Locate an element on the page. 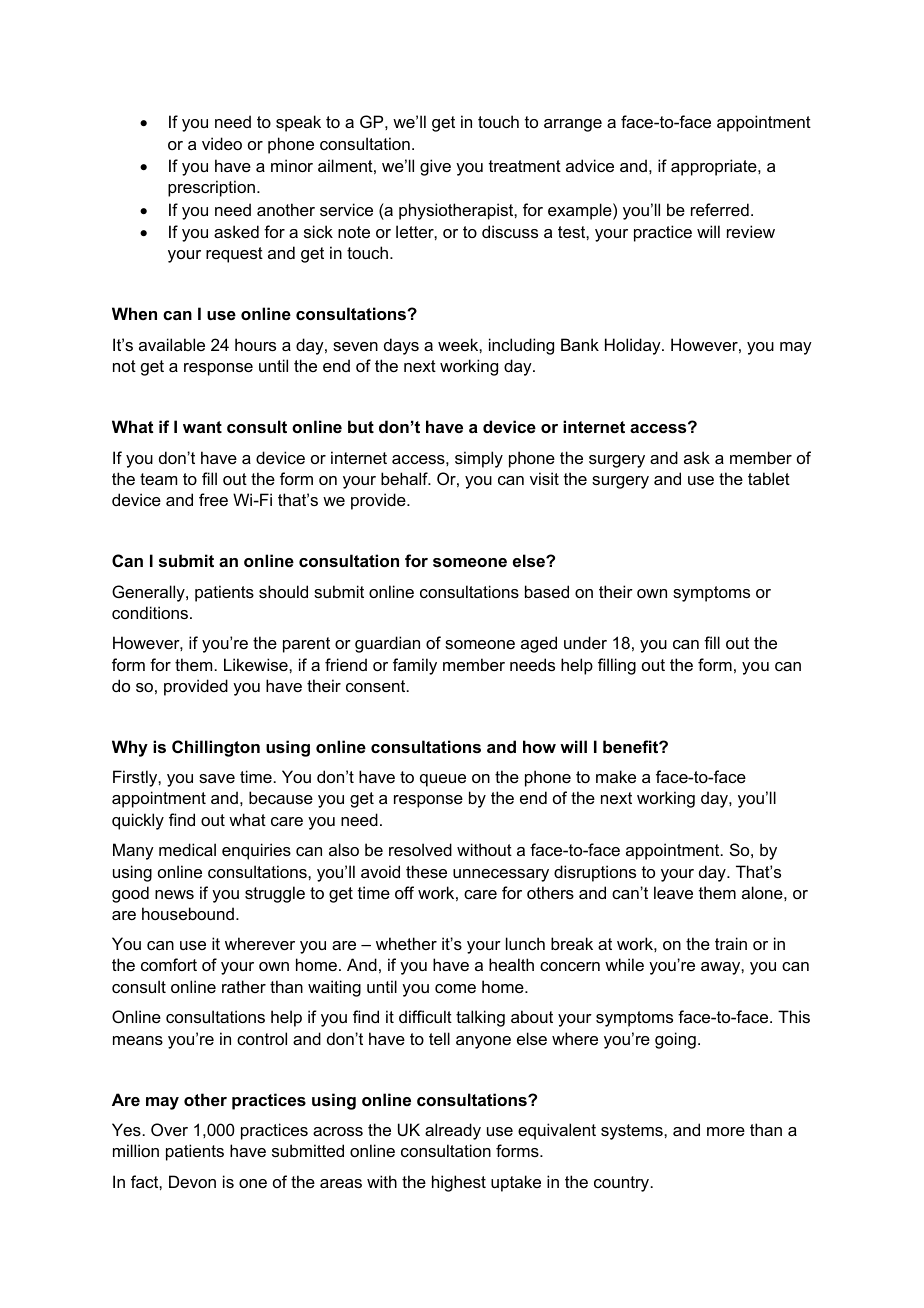  video is located at coordinates (222, 143).
